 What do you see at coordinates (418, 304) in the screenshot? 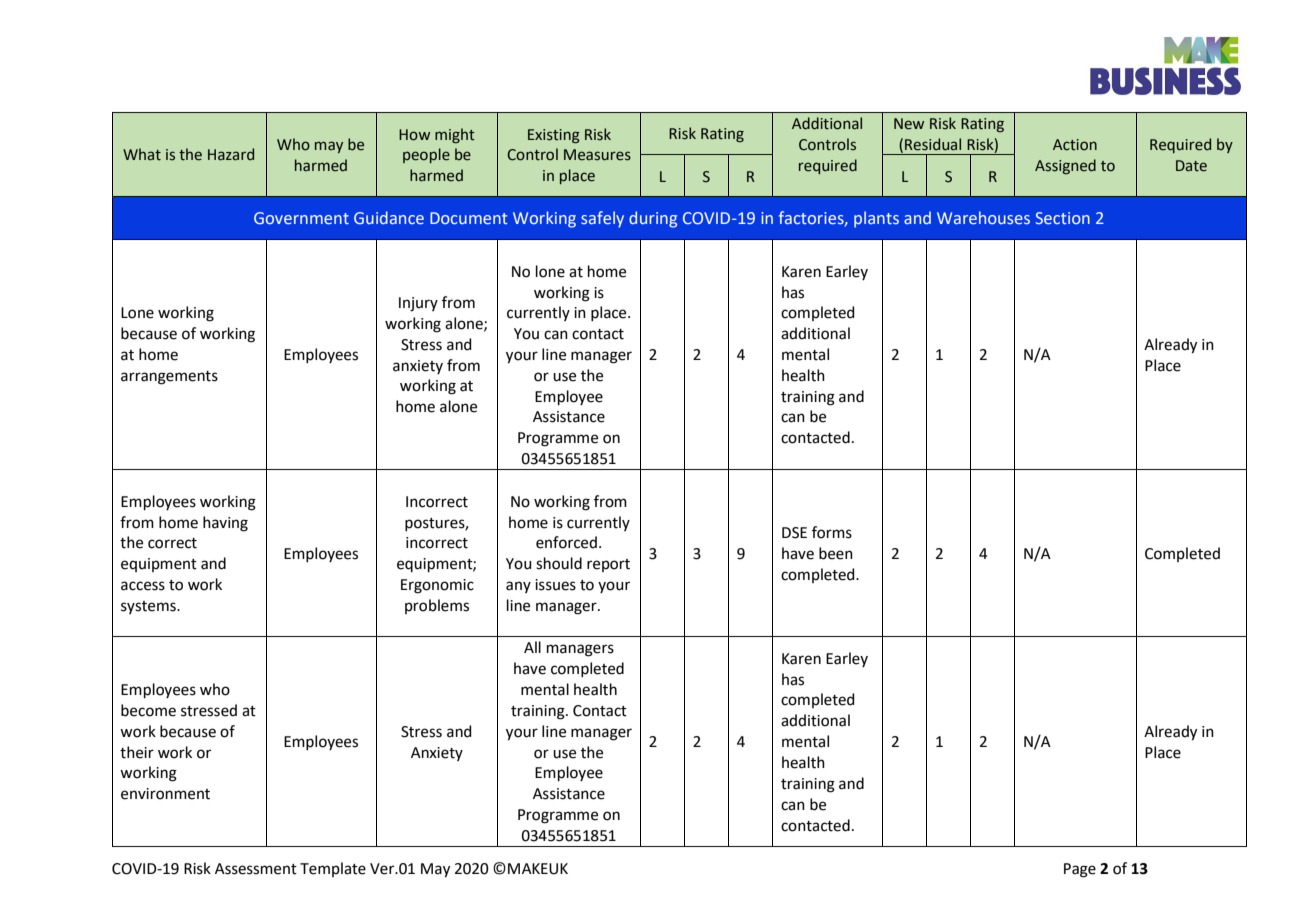
I see `Injury` at bounding box center [418, 304].
